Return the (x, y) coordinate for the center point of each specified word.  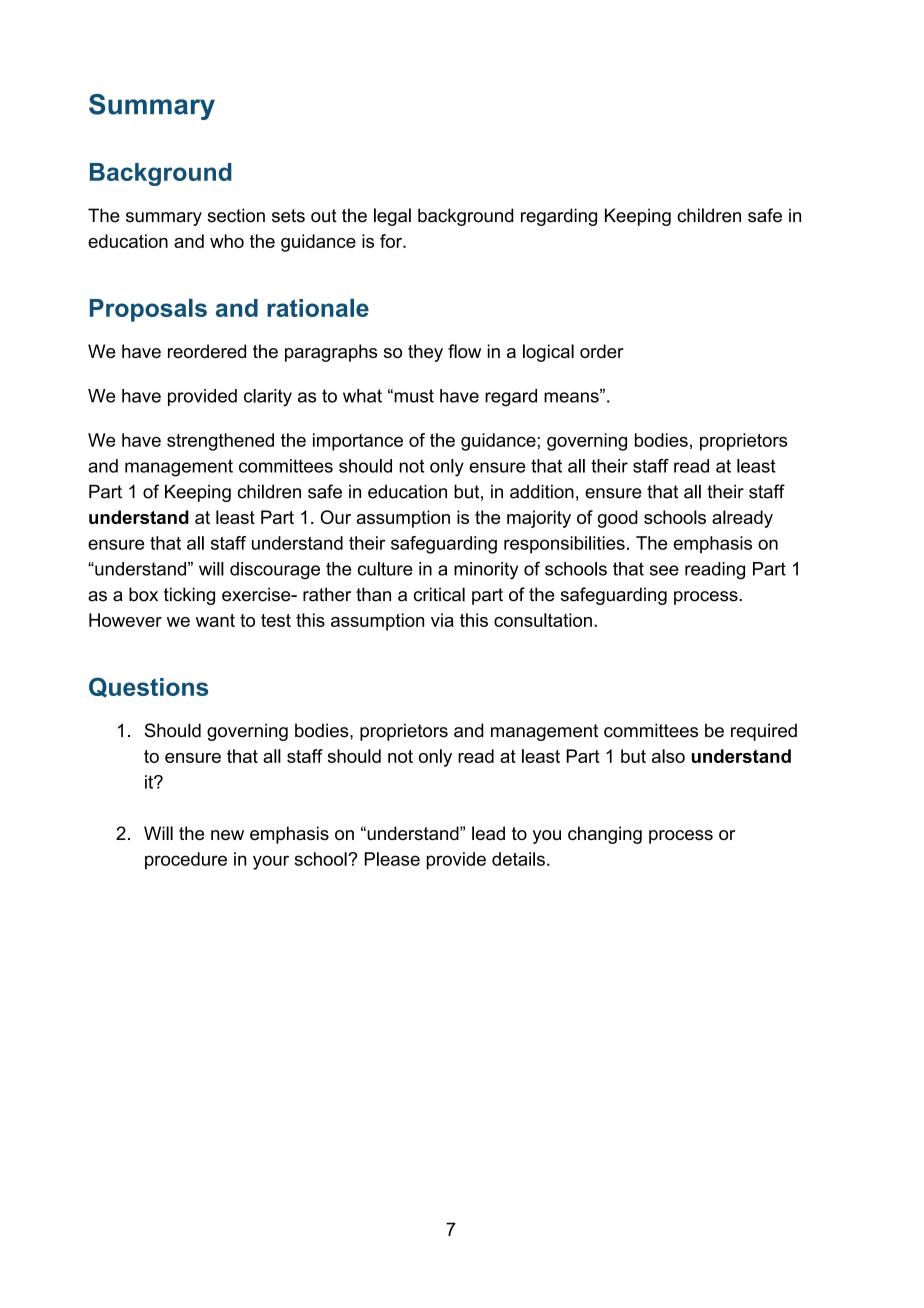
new (227, 835)
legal (392, 217)
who (227, 241)
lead (488, 833)
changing (605, 835)
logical (548, 353)
